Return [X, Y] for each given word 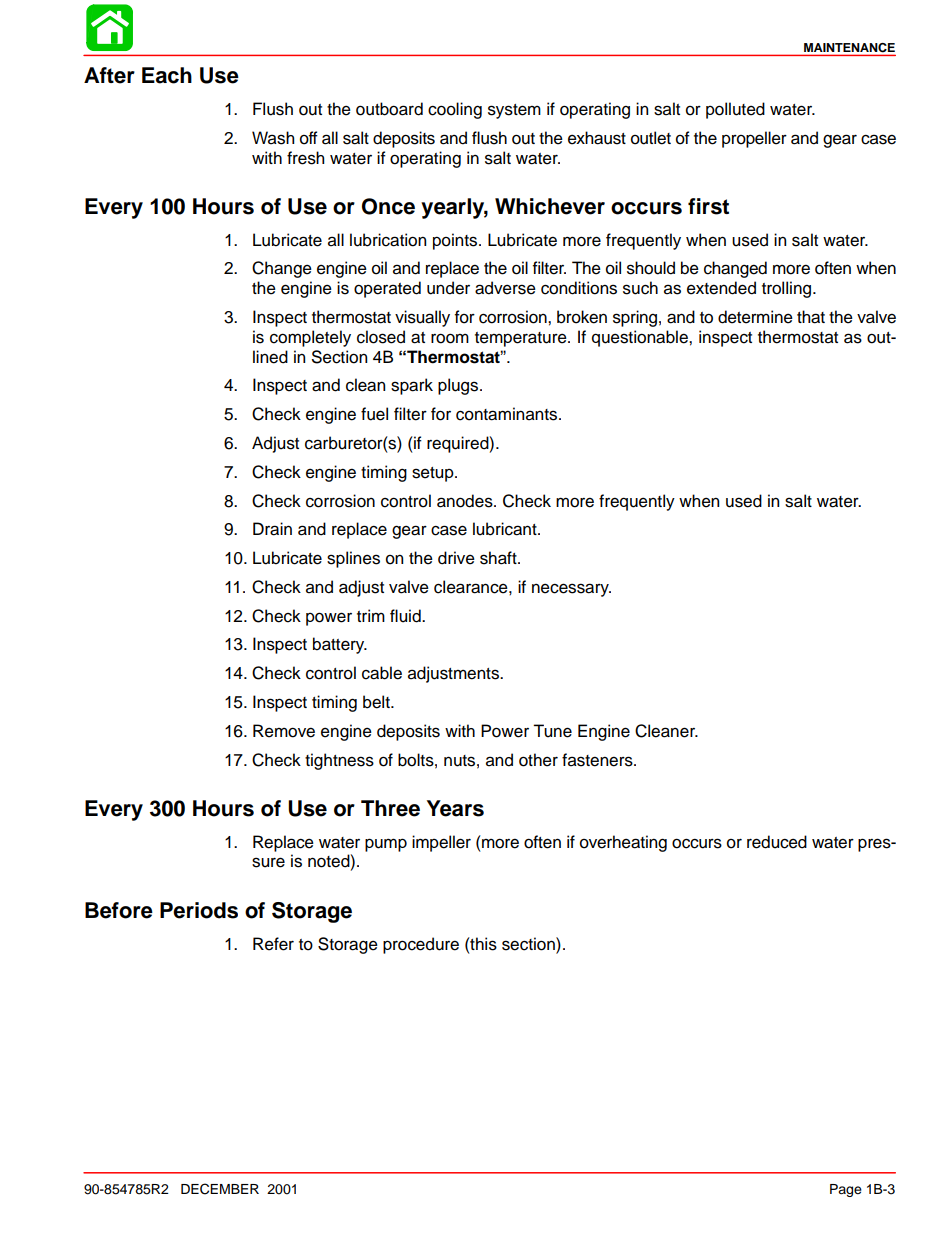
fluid [406, 616]
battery [340, 645]
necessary [571, 590]
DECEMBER [220, 1189]
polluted [735, 110]
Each [167, 75]
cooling [455, 110]
